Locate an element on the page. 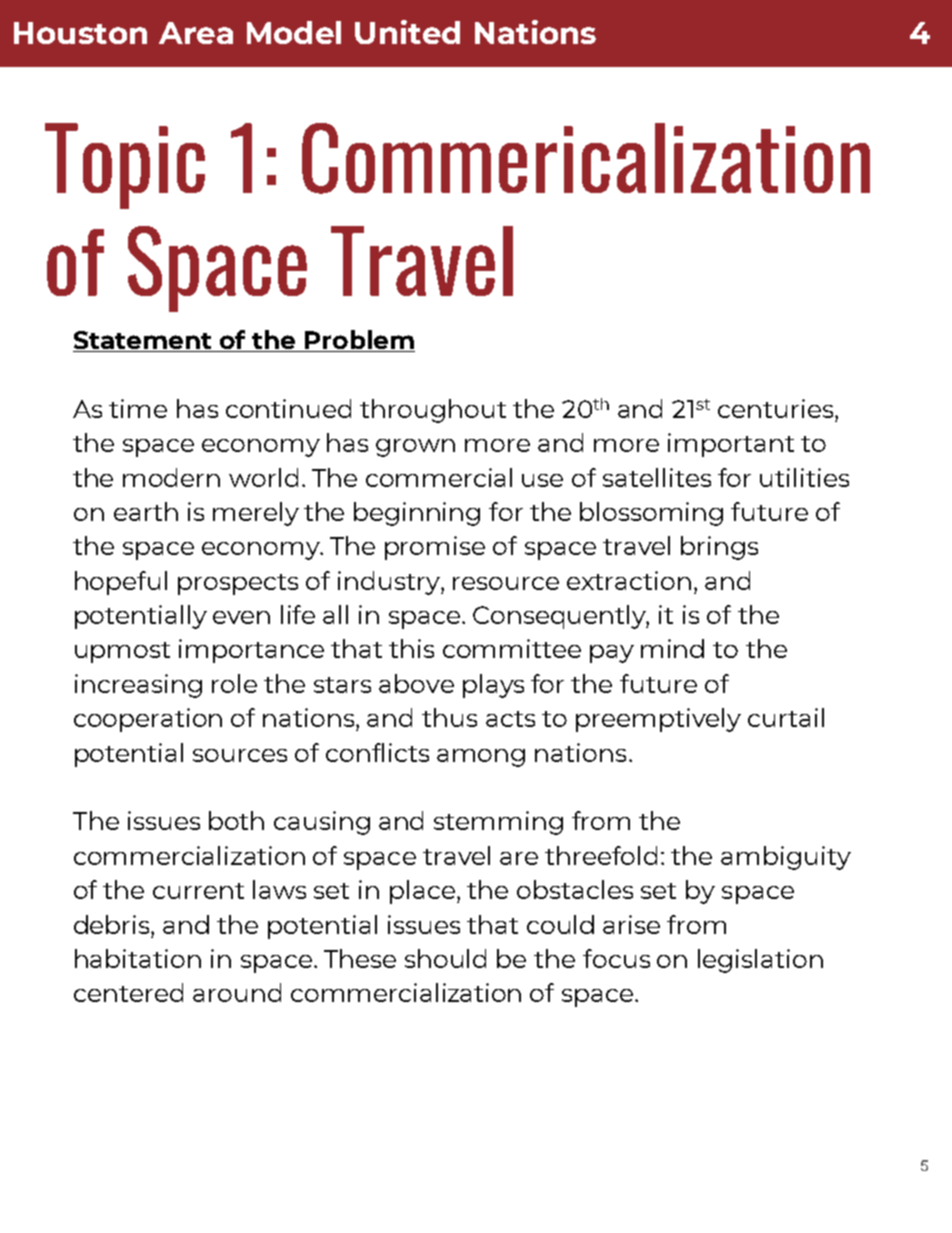 This image has height=1233, width=952. should is located at coordinates (445, 958).
